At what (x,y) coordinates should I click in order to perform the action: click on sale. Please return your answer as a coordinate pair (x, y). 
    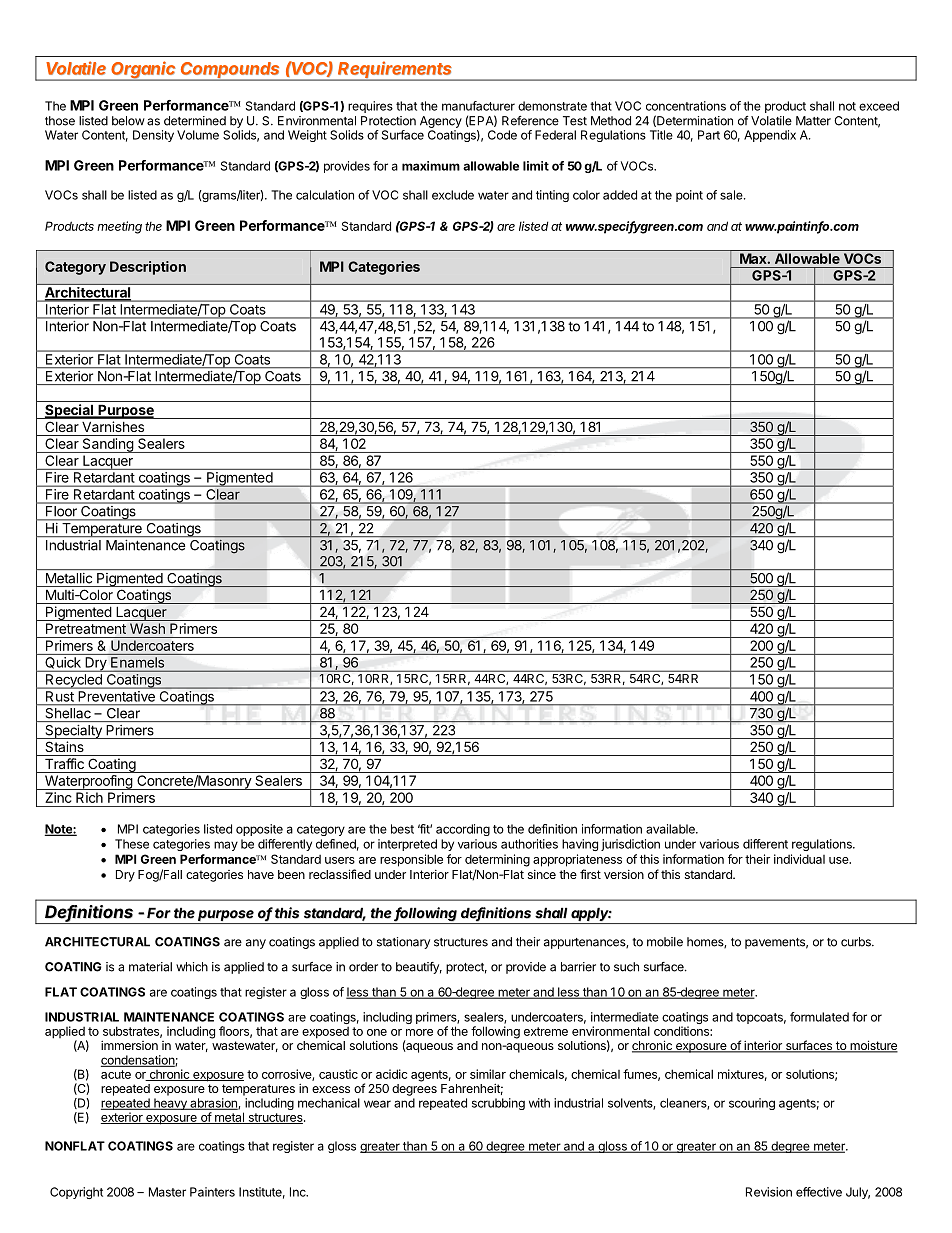
    Looking at the image, I should click on (732, 195).
